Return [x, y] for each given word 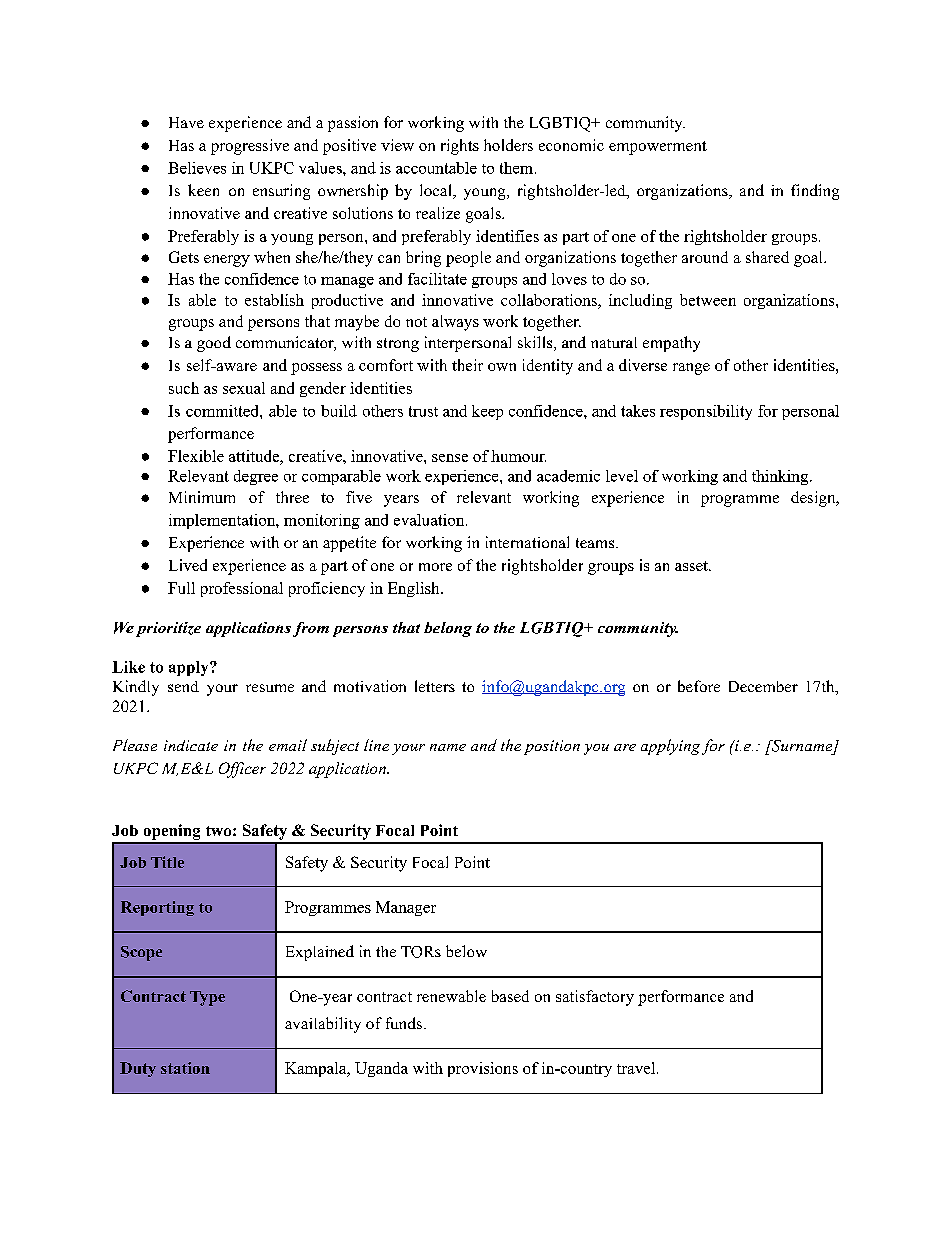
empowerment [658, 148]
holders [508, 145]
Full [181, 588]
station [185, 1068]
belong [448, 629]
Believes [197, 168]
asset [692, 566]
